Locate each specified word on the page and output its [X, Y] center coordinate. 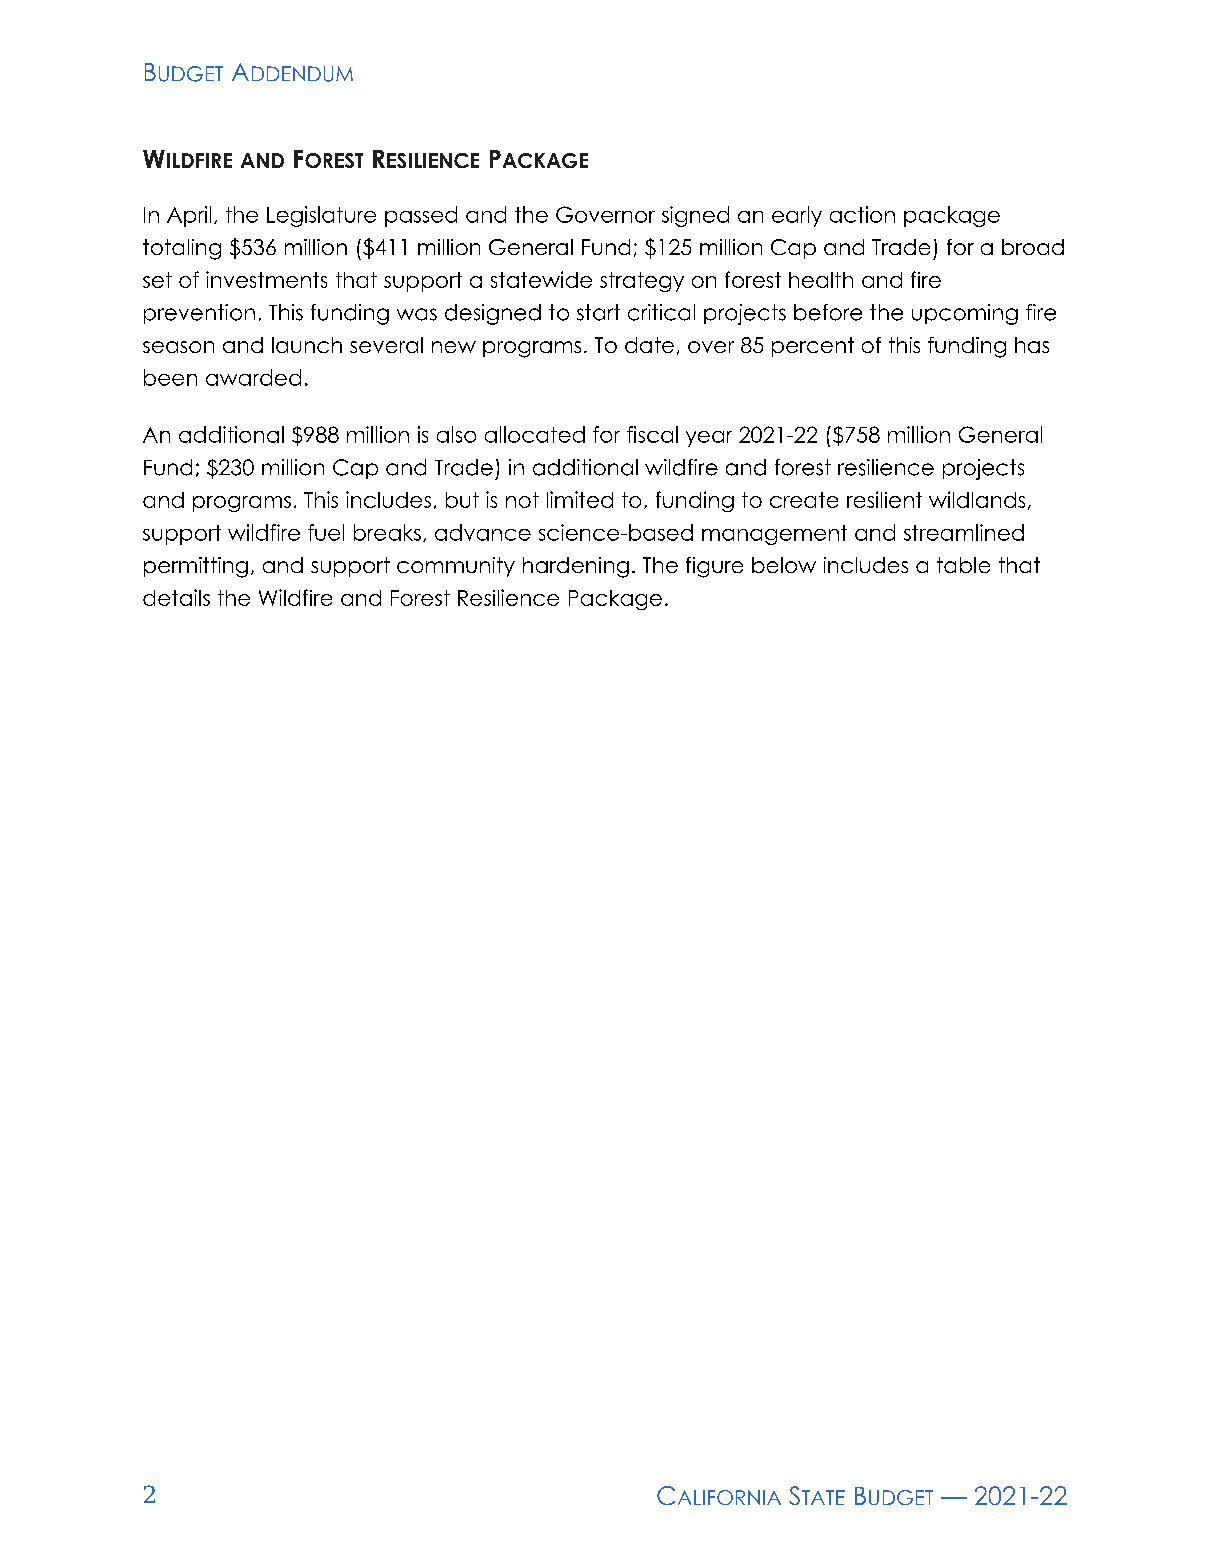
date [649, 345]
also [456, 434]
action [862, 214]
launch [307, 345]
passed [421, 216]
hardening [576, 567]
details [176, 597]
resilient [884, 499]
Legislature [321, 216]
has [1032, 345]
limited [580, 499]
